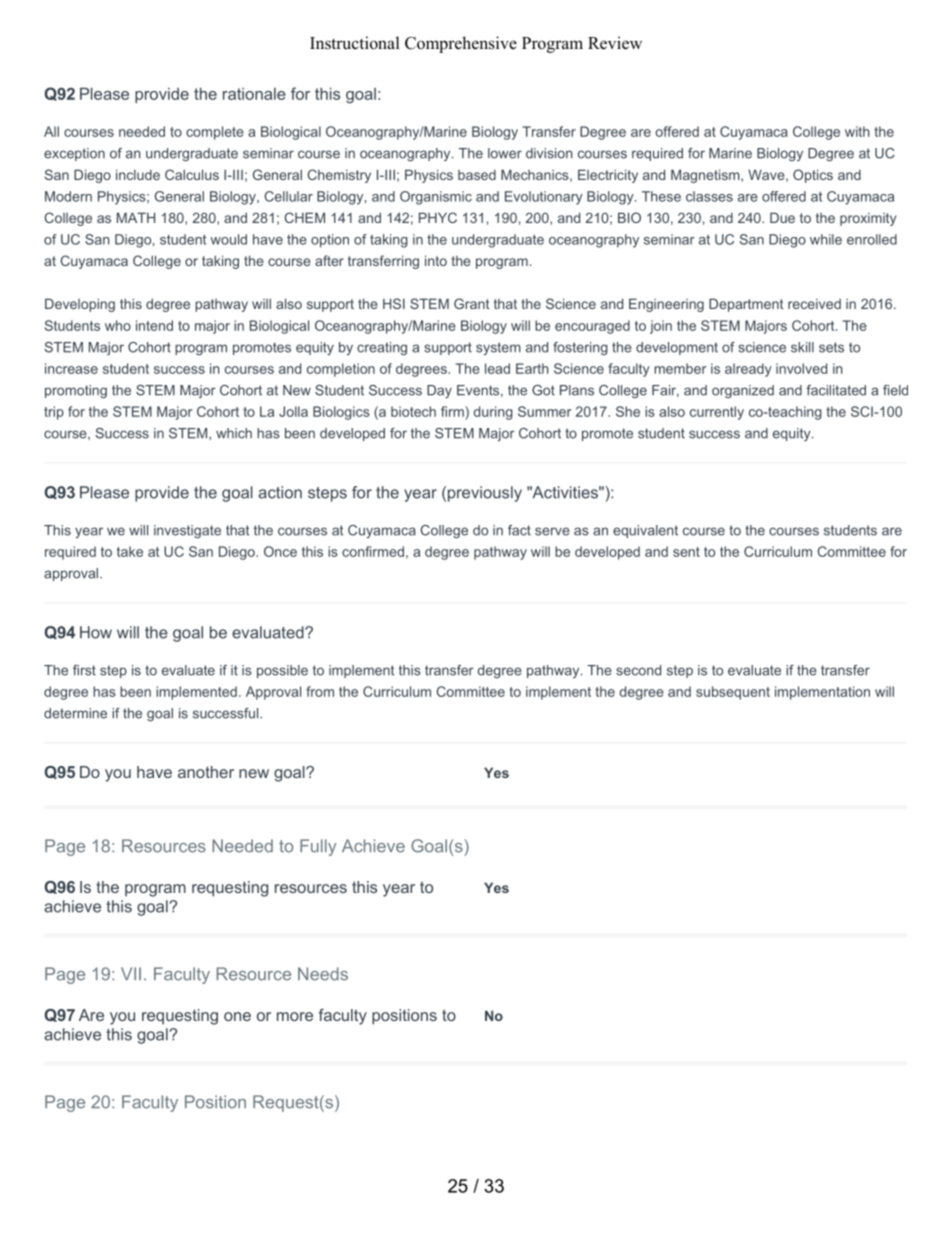 Image resolution: width=952 pixels, height=1233 pixels. I want to click on subsequent, so click(733, 693).
